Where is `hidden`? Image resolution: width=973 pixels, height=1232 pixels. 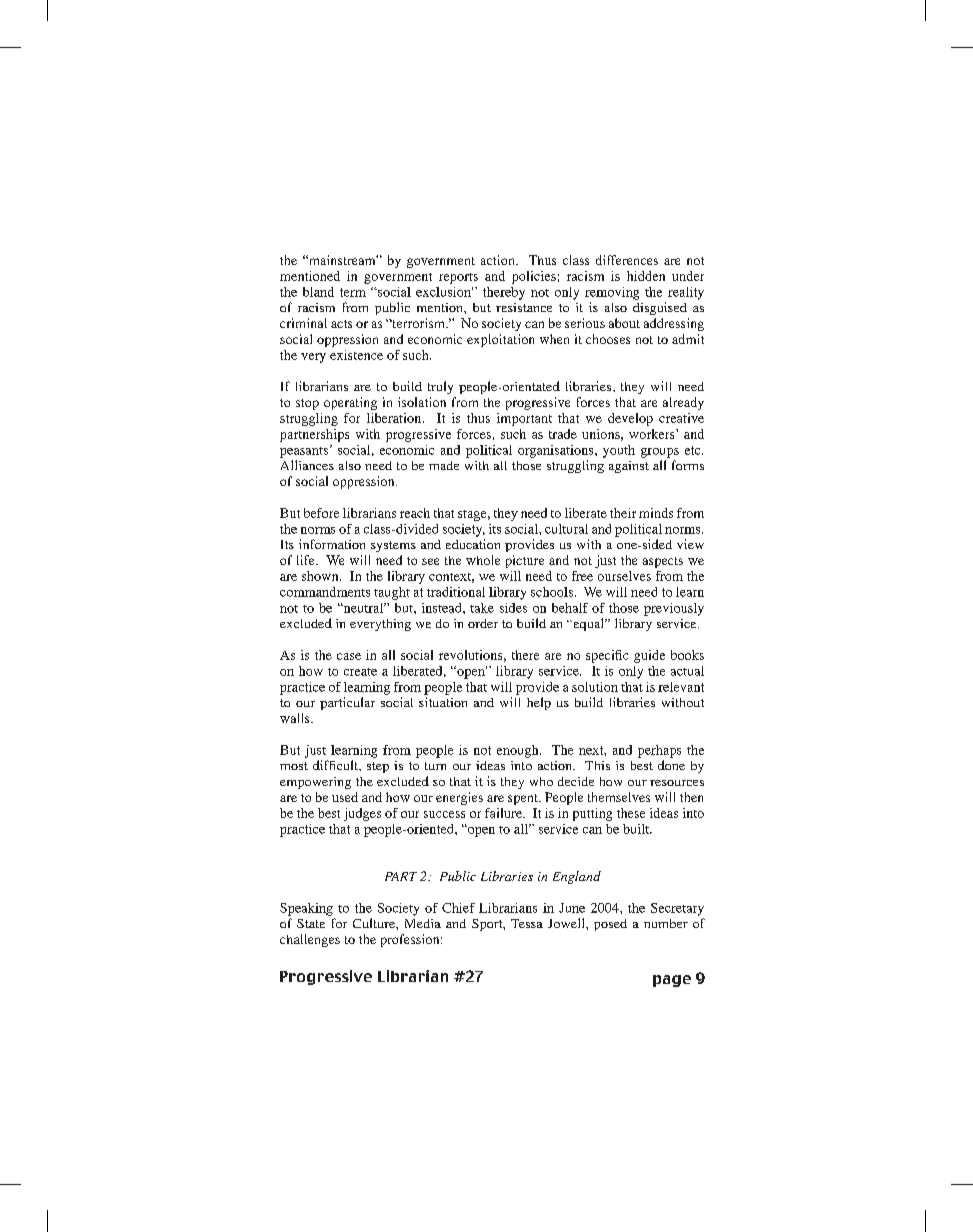 hidden is located at coordinates (646, 276).
